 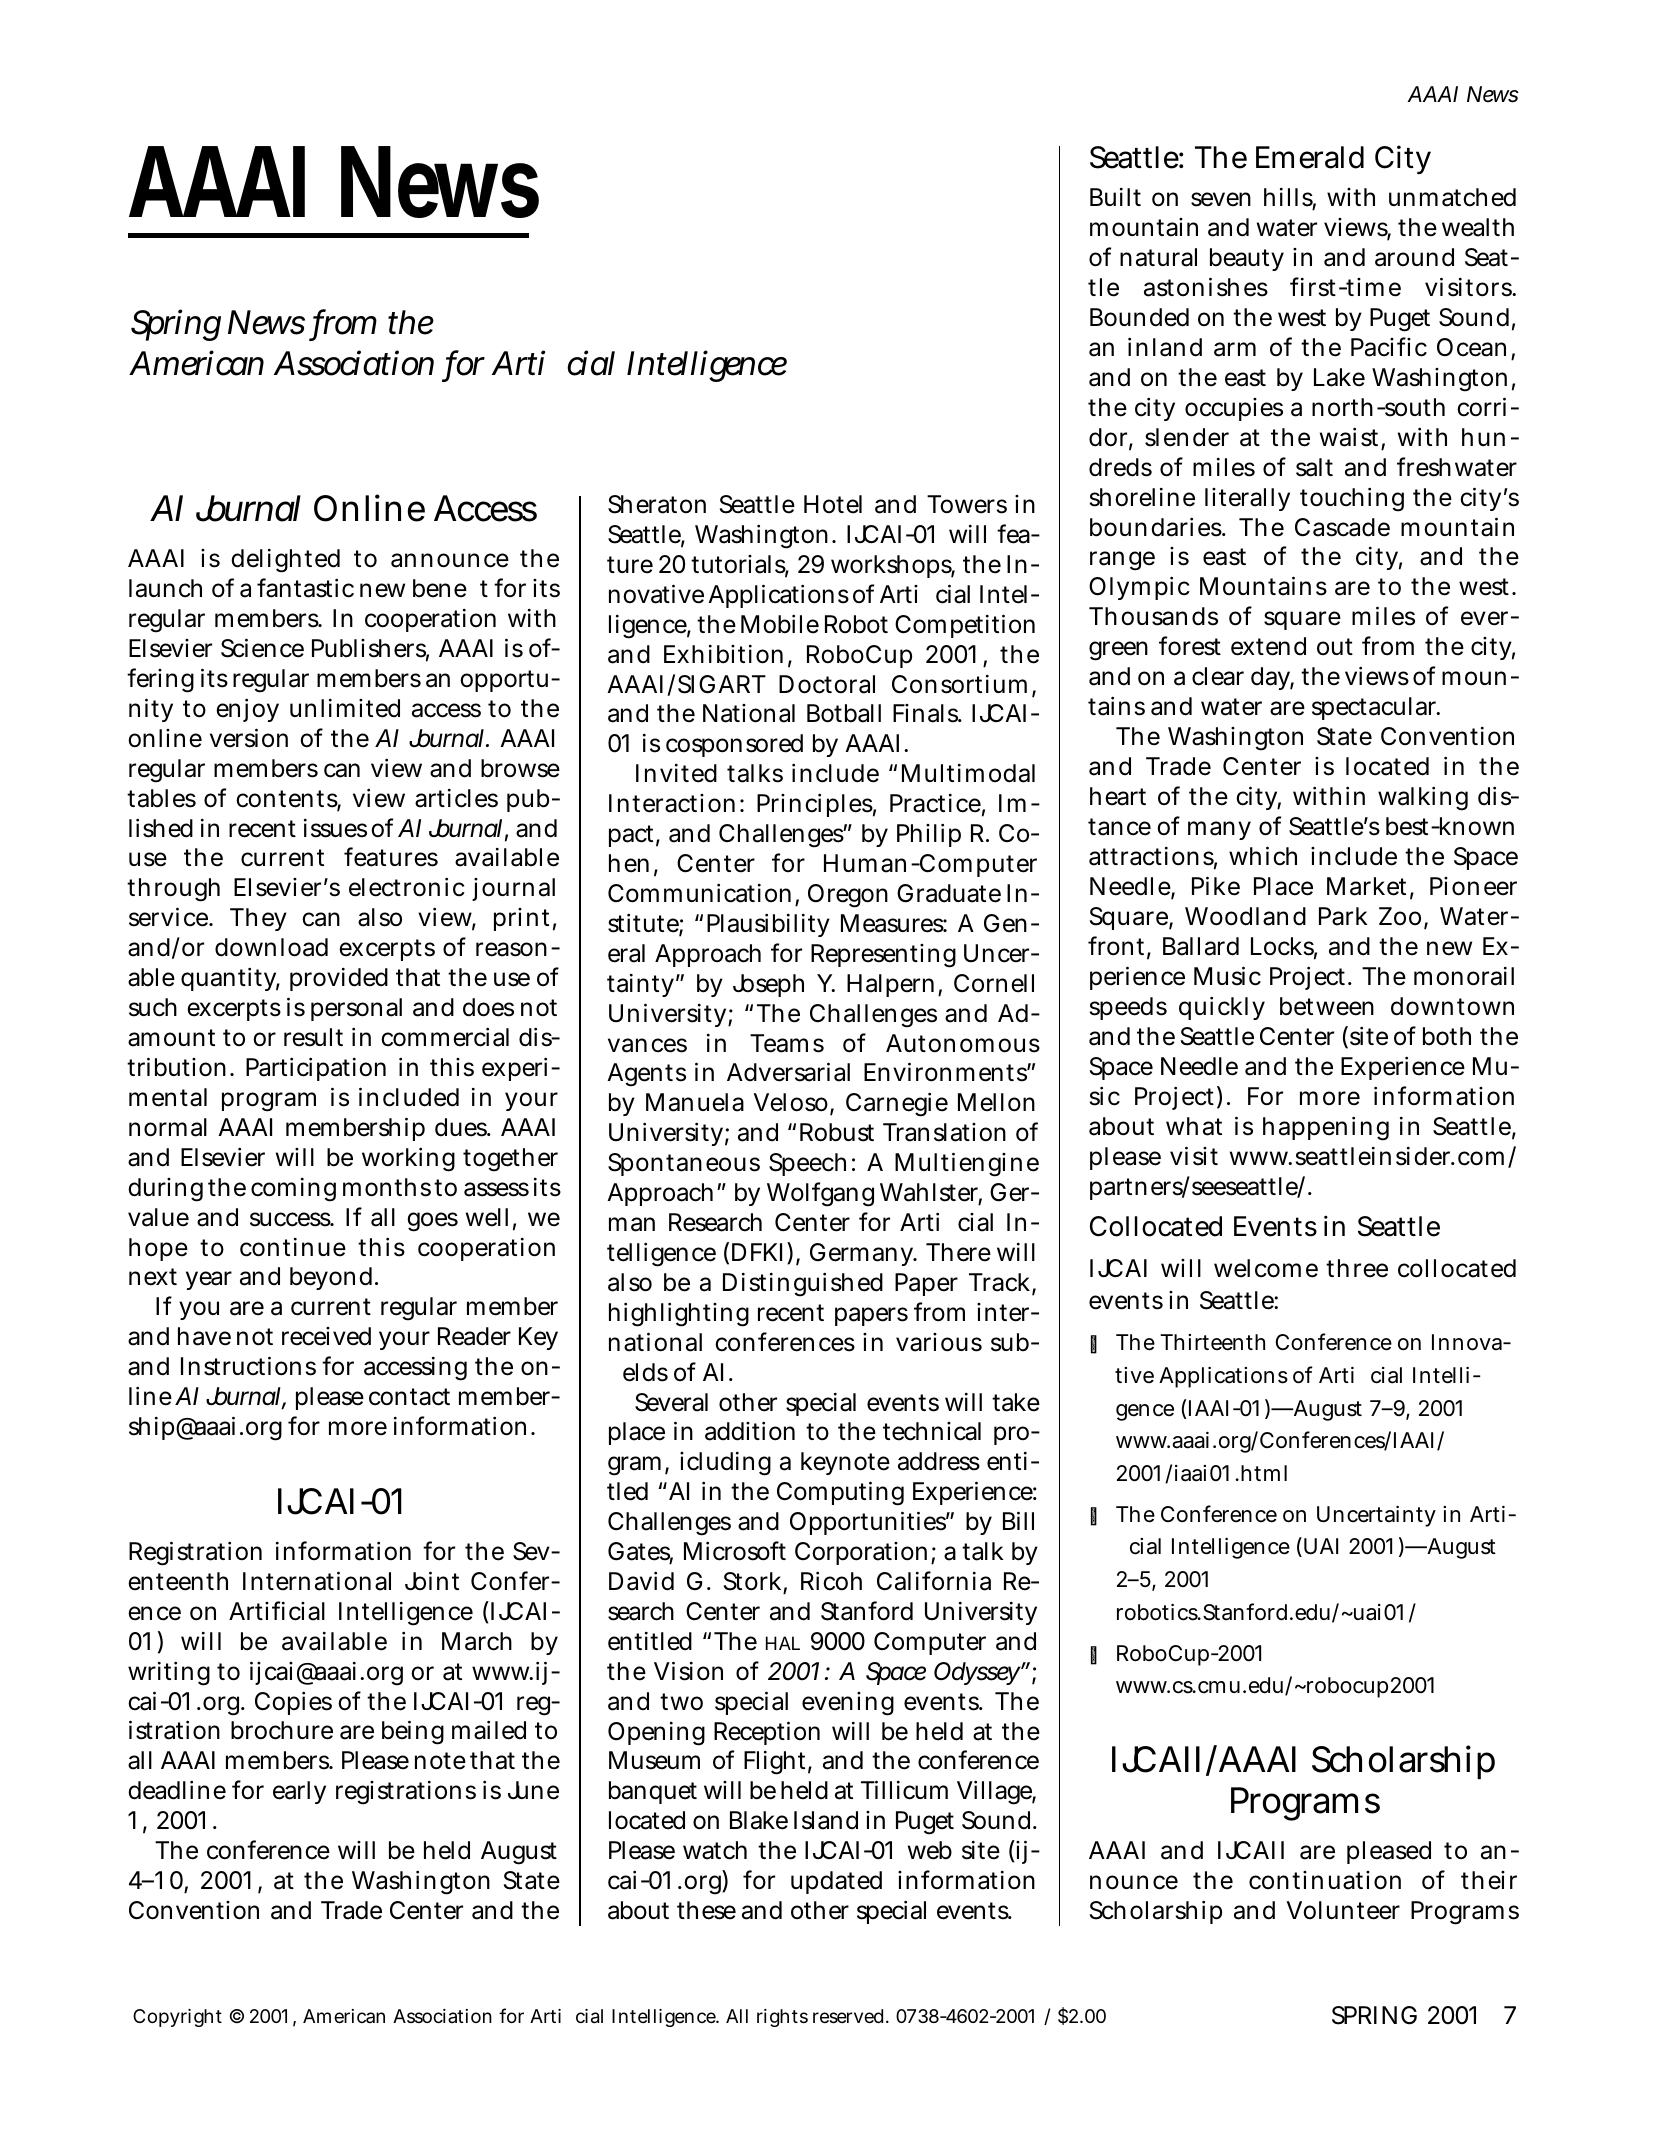 I want to click on result, so click(x=313, y=1037).
